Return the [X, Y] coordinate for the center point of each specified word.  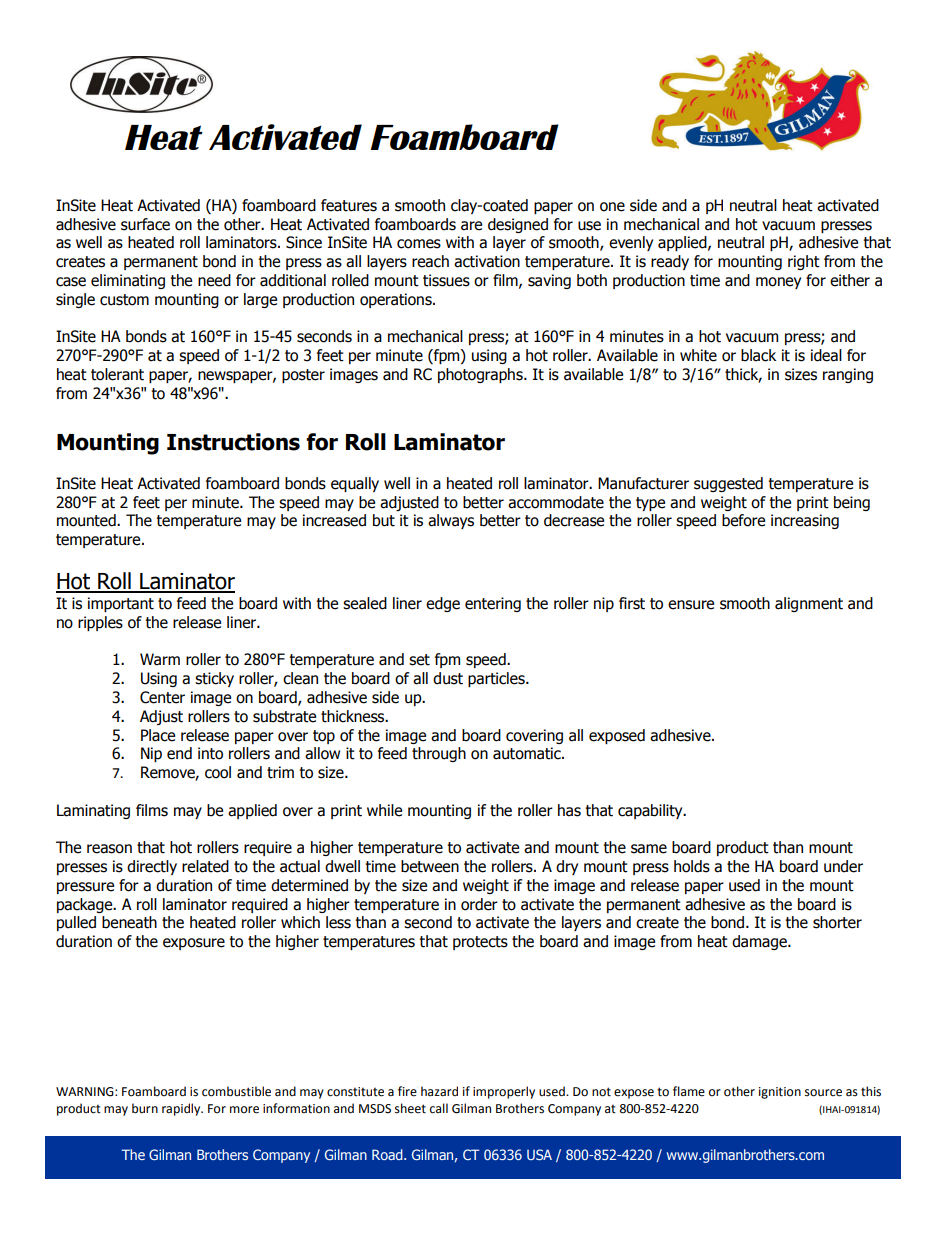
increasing [805, 521]
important [121, 604]
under [843, 866]
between [430, 866]
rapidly [182, 1109]
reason [109, 849]
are [471, 226]
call [439, 1108]
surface [145, 224]
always [451, 521]
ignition [780, 1093]
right [804, 262]
